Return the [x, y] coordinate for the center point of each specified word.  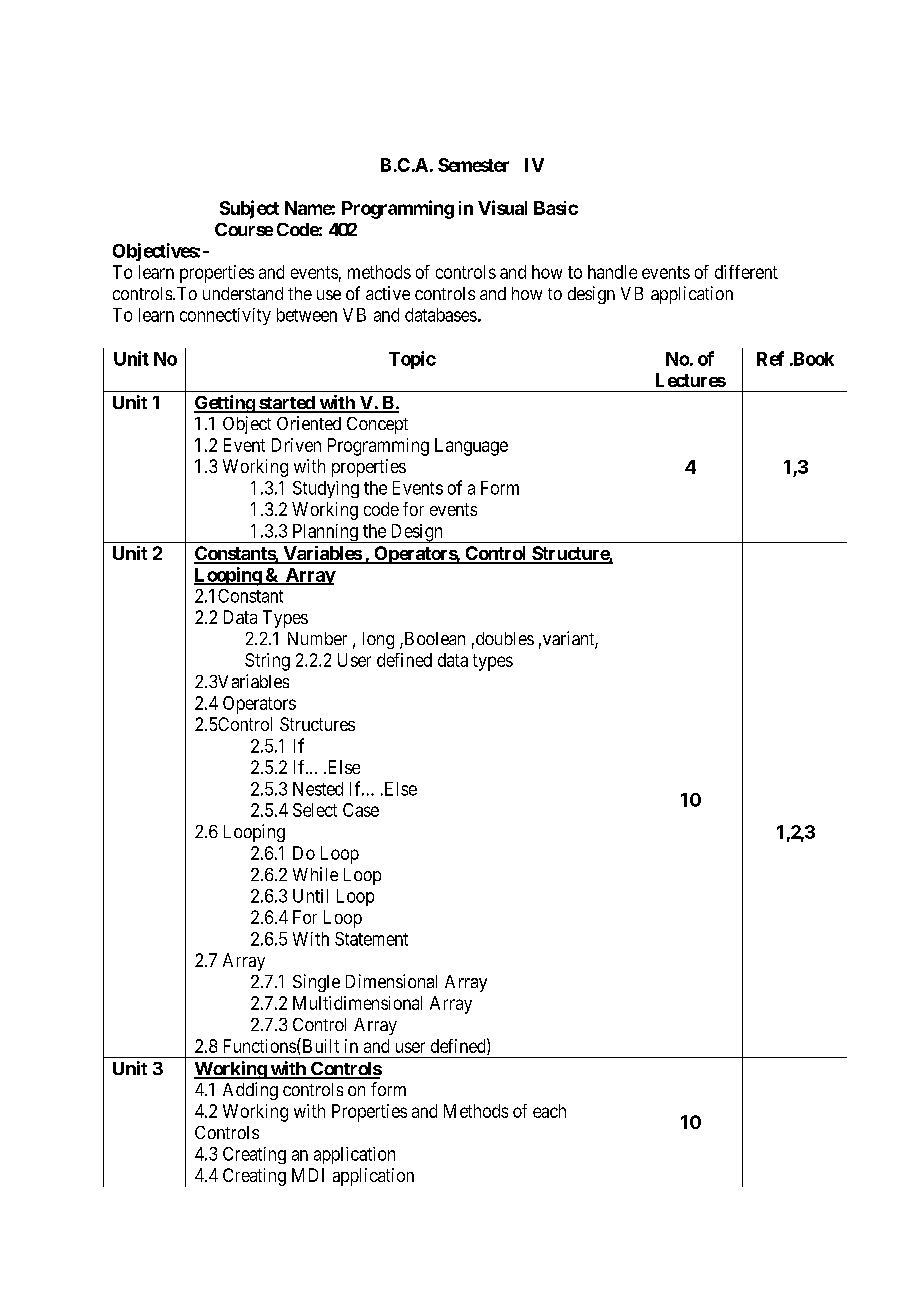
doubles [503, 638]
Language [471, 447]
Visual [502, 207]
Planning [325, 533]
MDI [308, 1175]
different [746, 272]
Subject [249, 209]
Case [361, 810]
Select [315, 810]
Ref [770, 358]
